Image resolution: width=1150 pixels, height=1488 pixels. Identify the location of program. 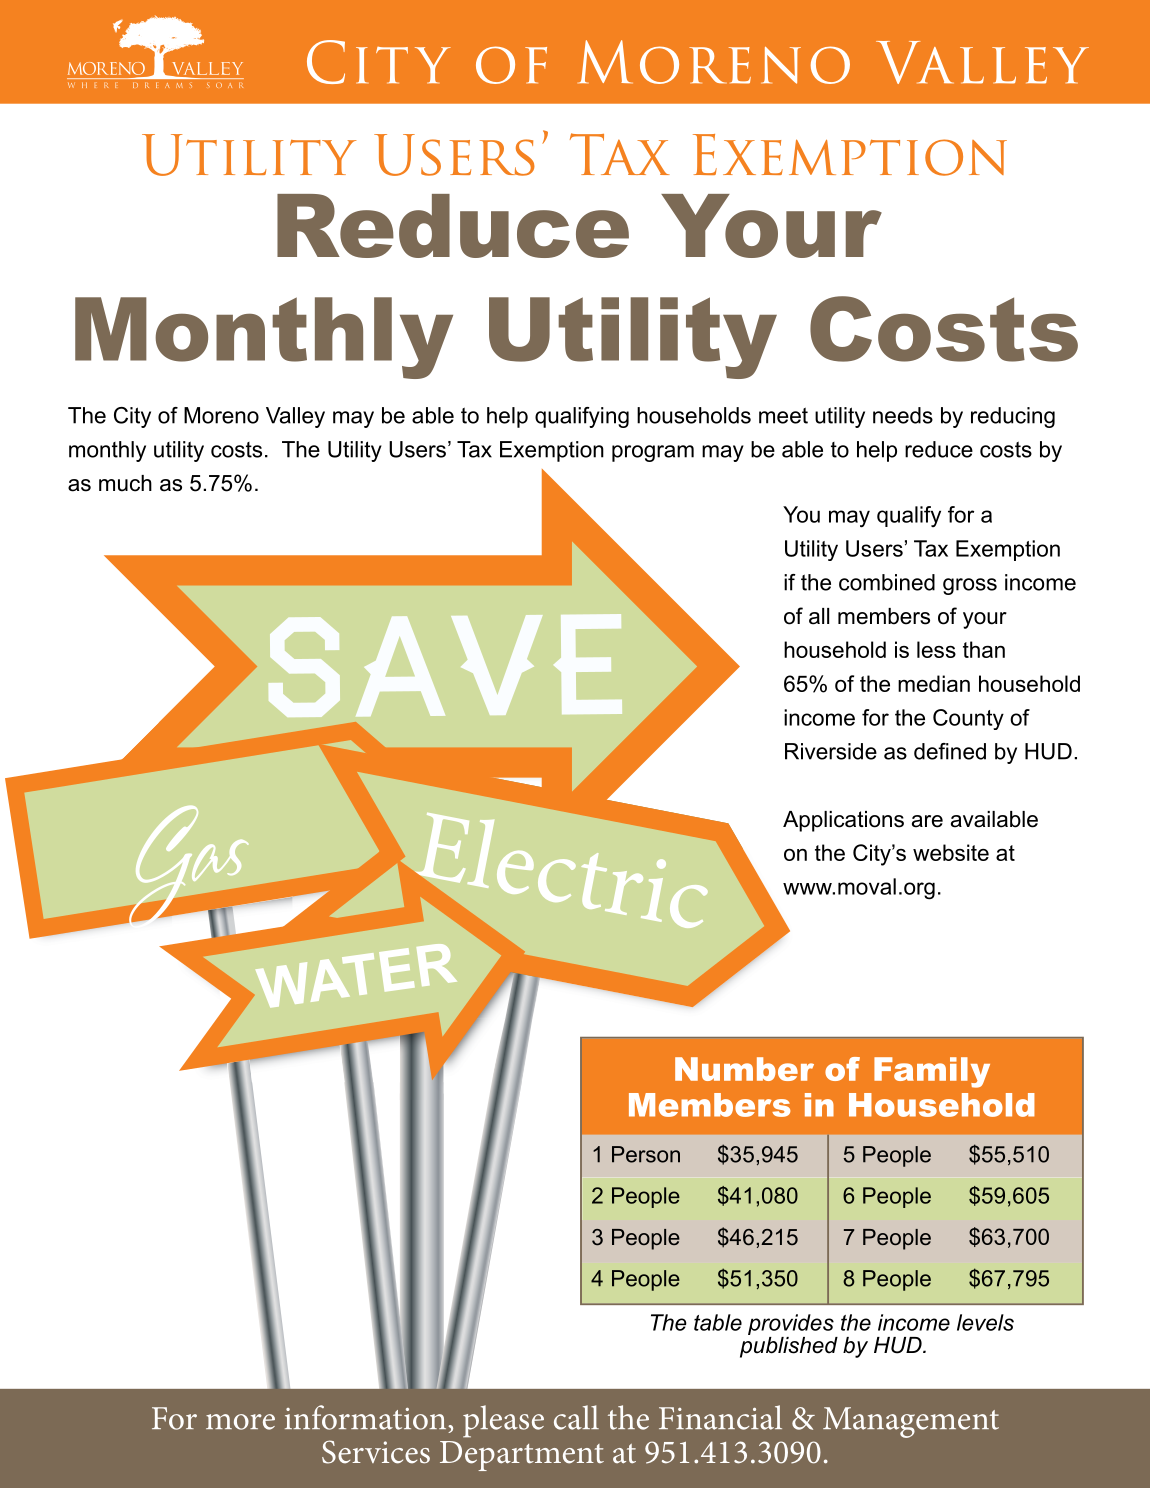
(653, 453).
